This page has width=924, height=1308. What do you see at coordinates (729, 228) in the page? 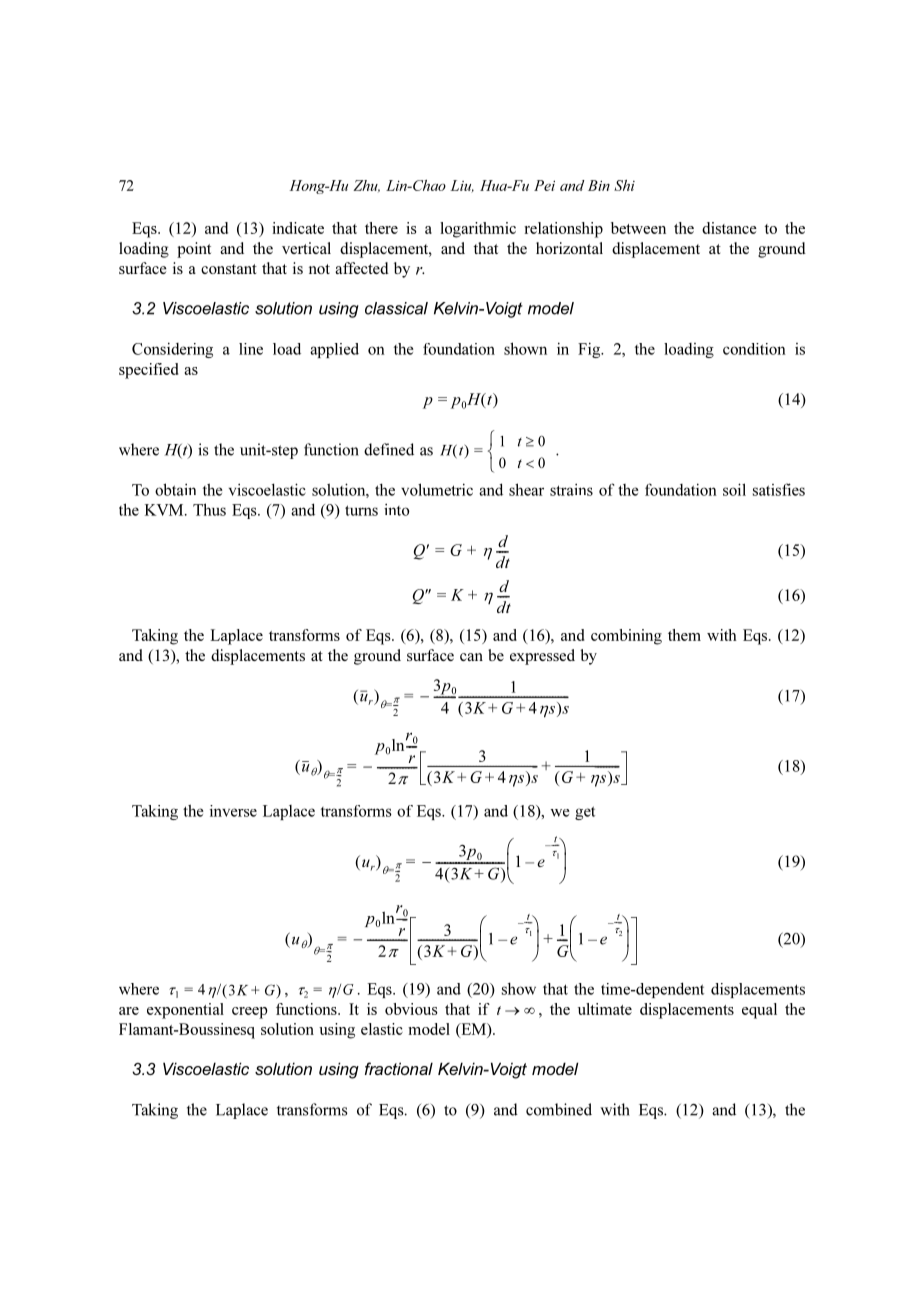
I see `distance` at bounding box center [729, 228].
